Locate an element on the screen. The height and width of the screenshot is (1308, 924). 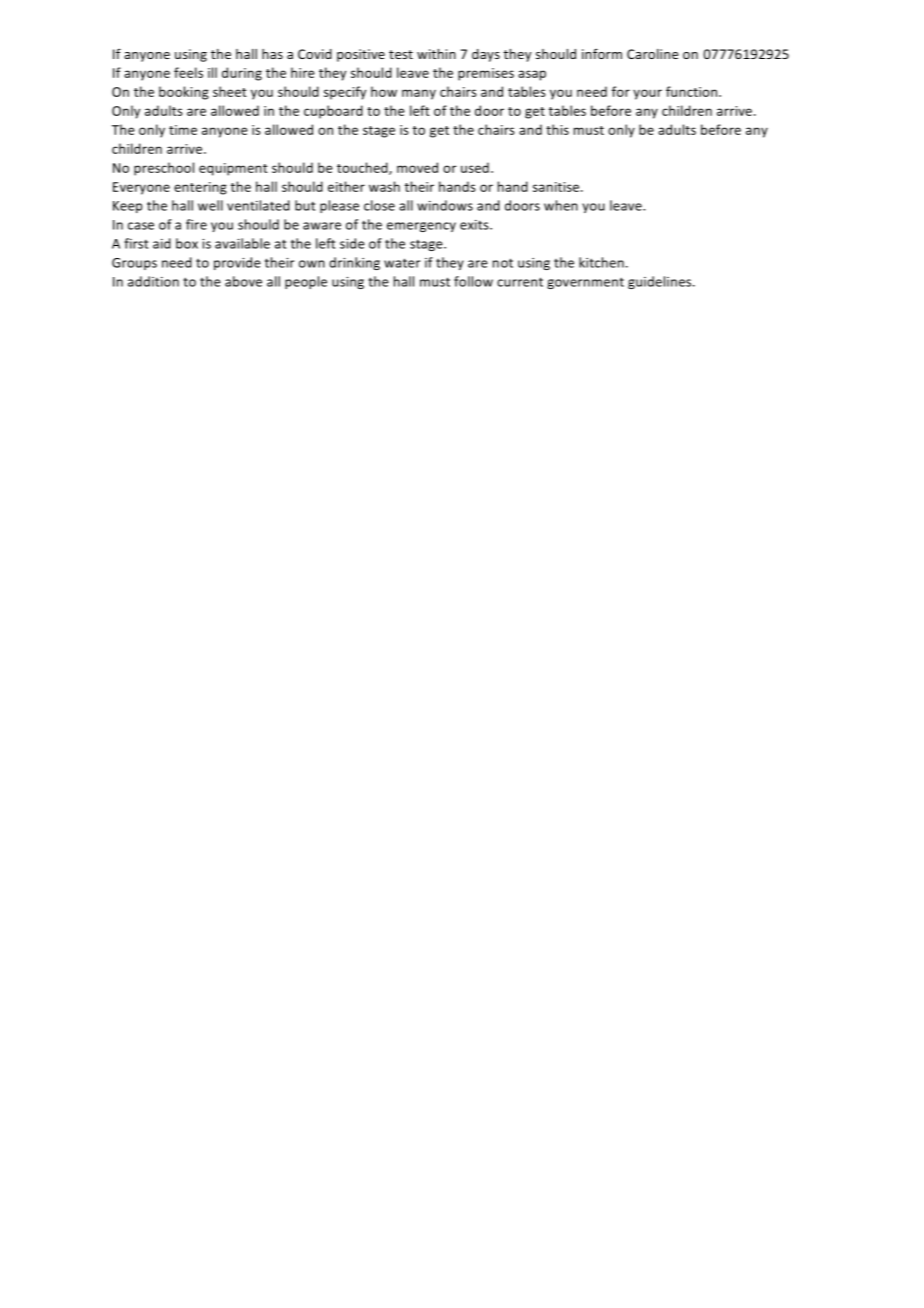
test is located at coordinates (401, 54).
